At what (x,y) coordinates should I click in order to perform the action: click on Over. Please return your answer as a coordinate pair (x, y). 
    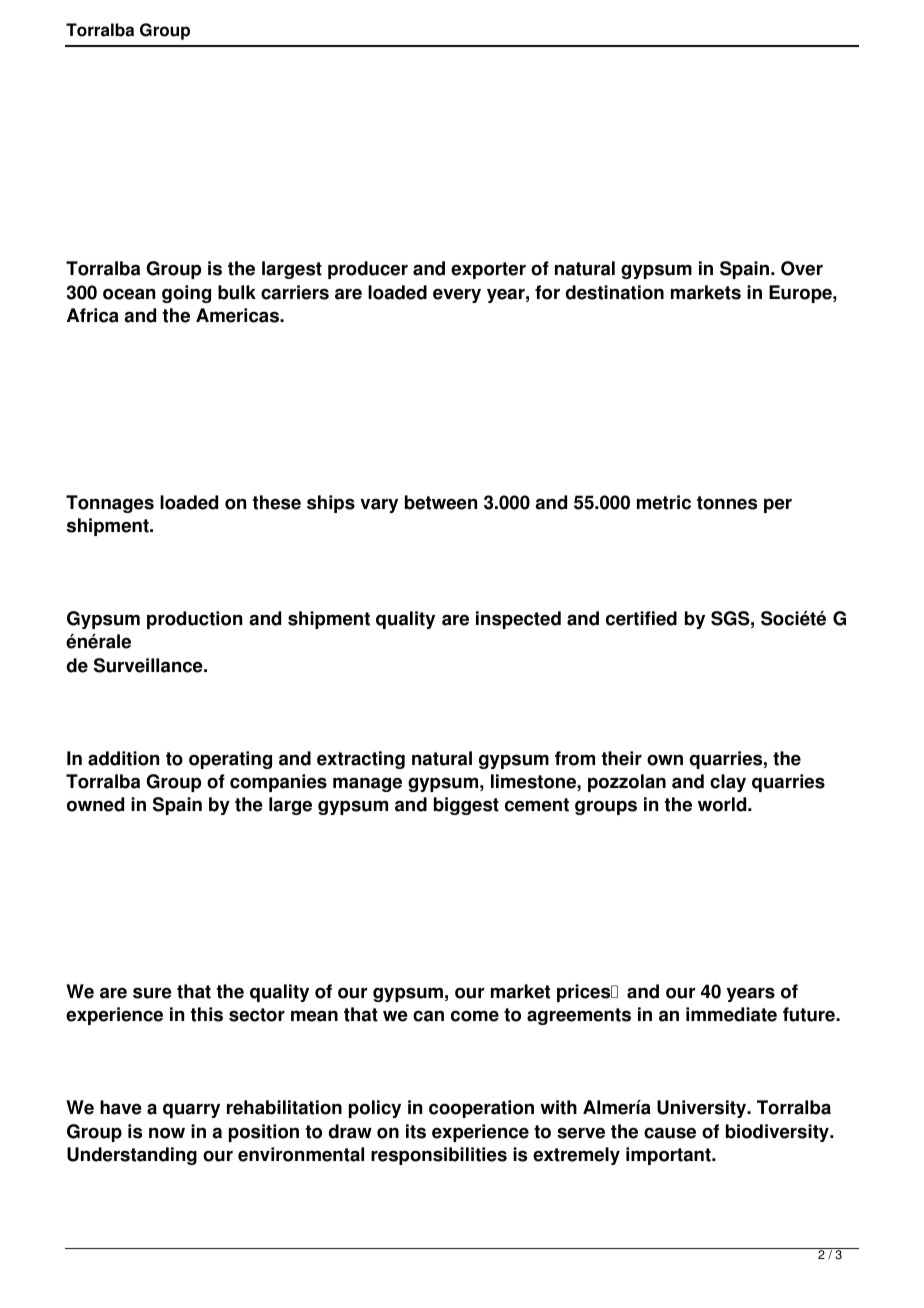
    Looking at the image, I should click on (802, 268).
